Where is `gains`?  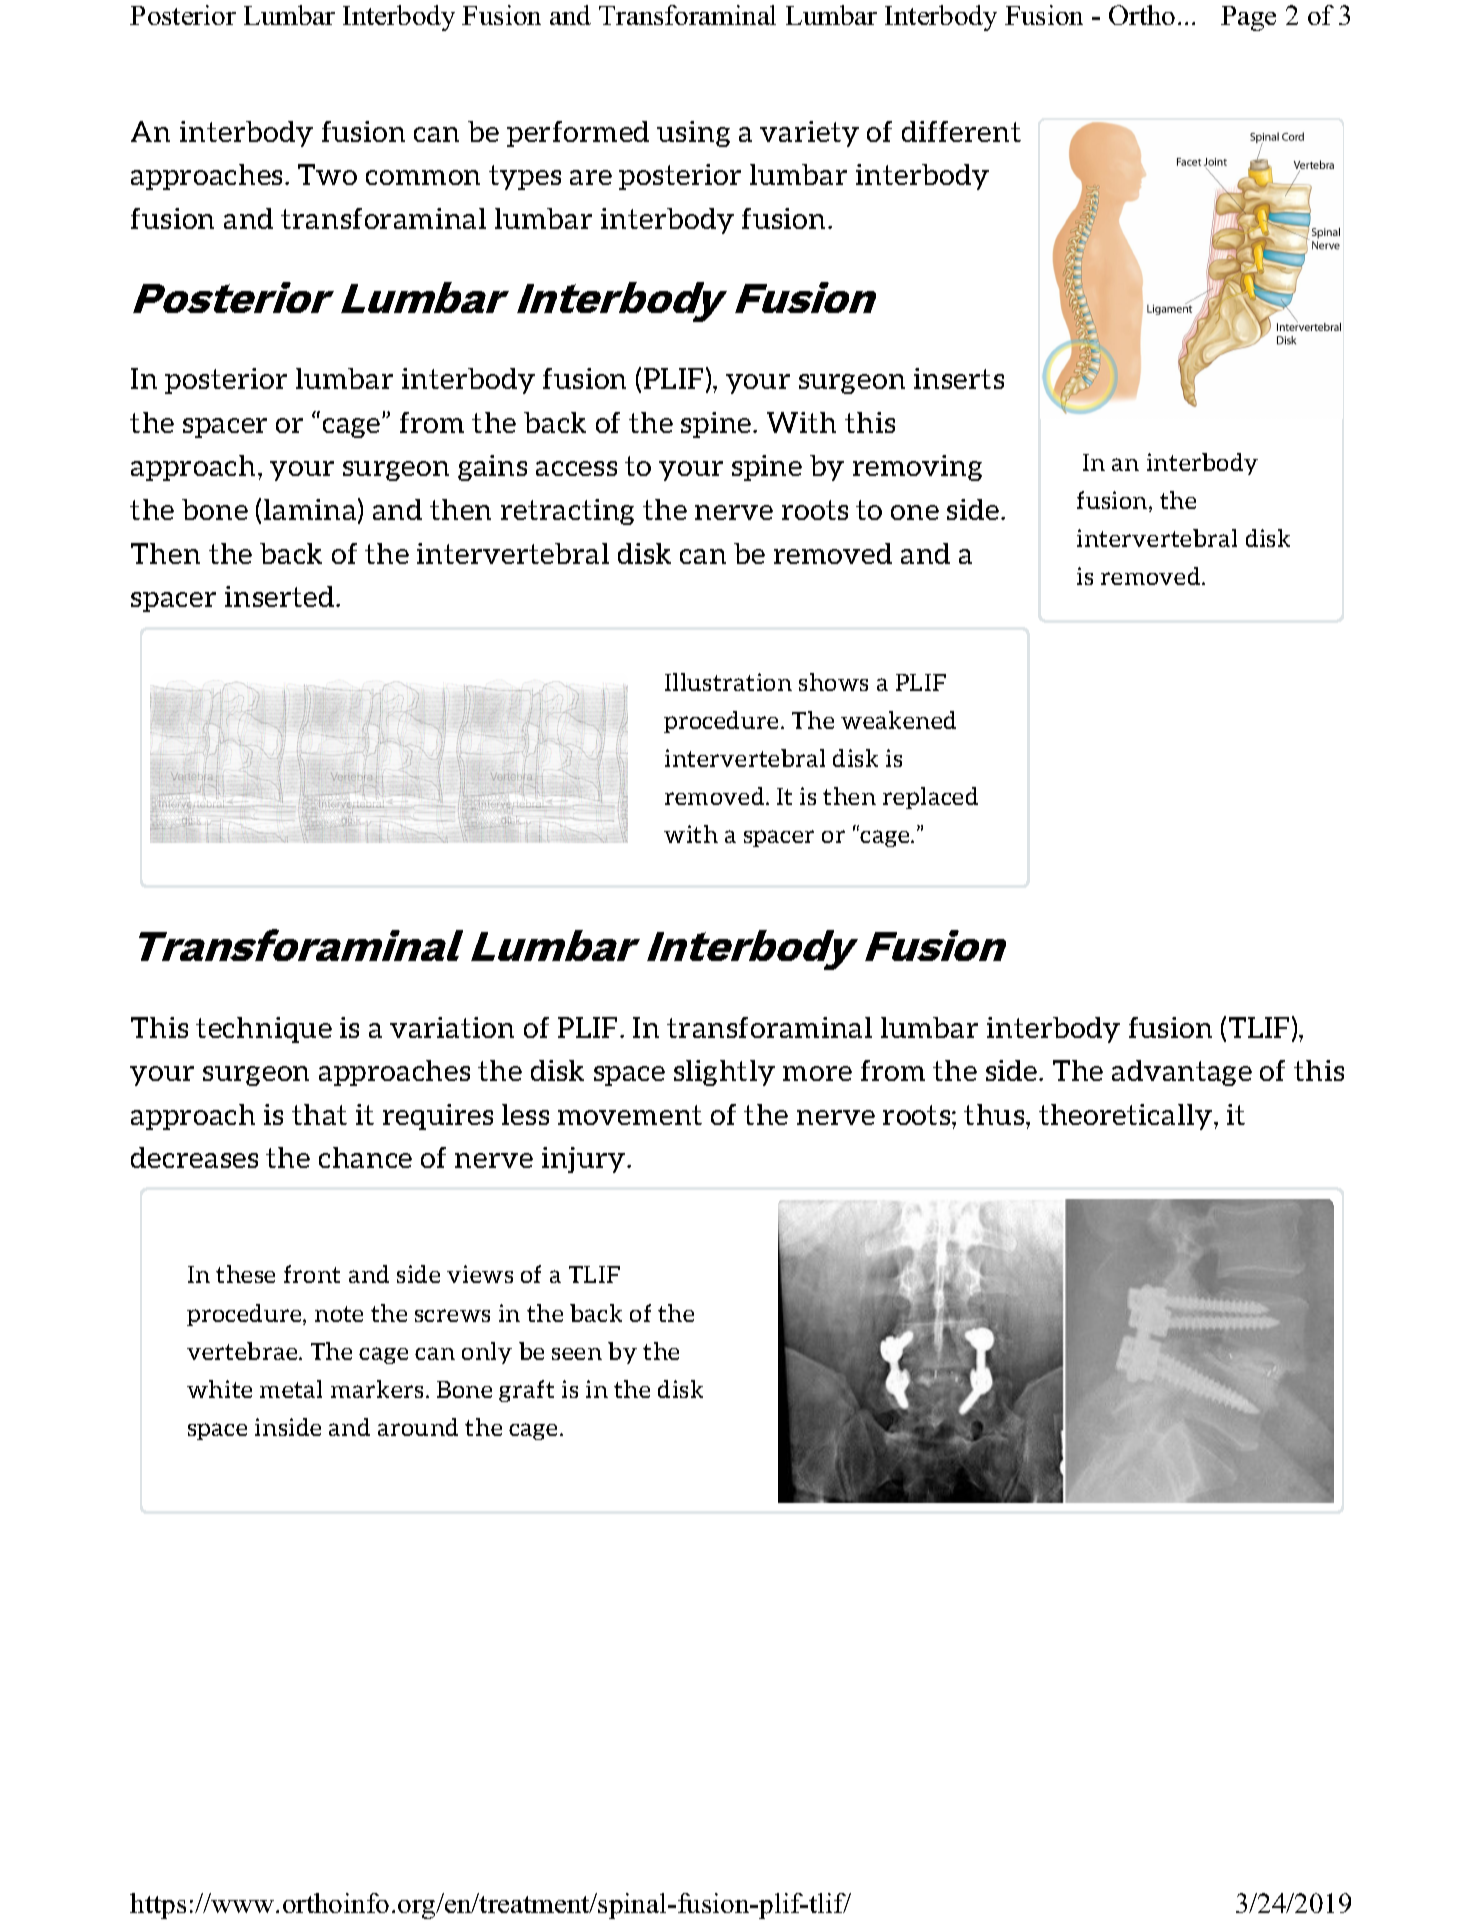 gains is located at coordinates (492, 468).
